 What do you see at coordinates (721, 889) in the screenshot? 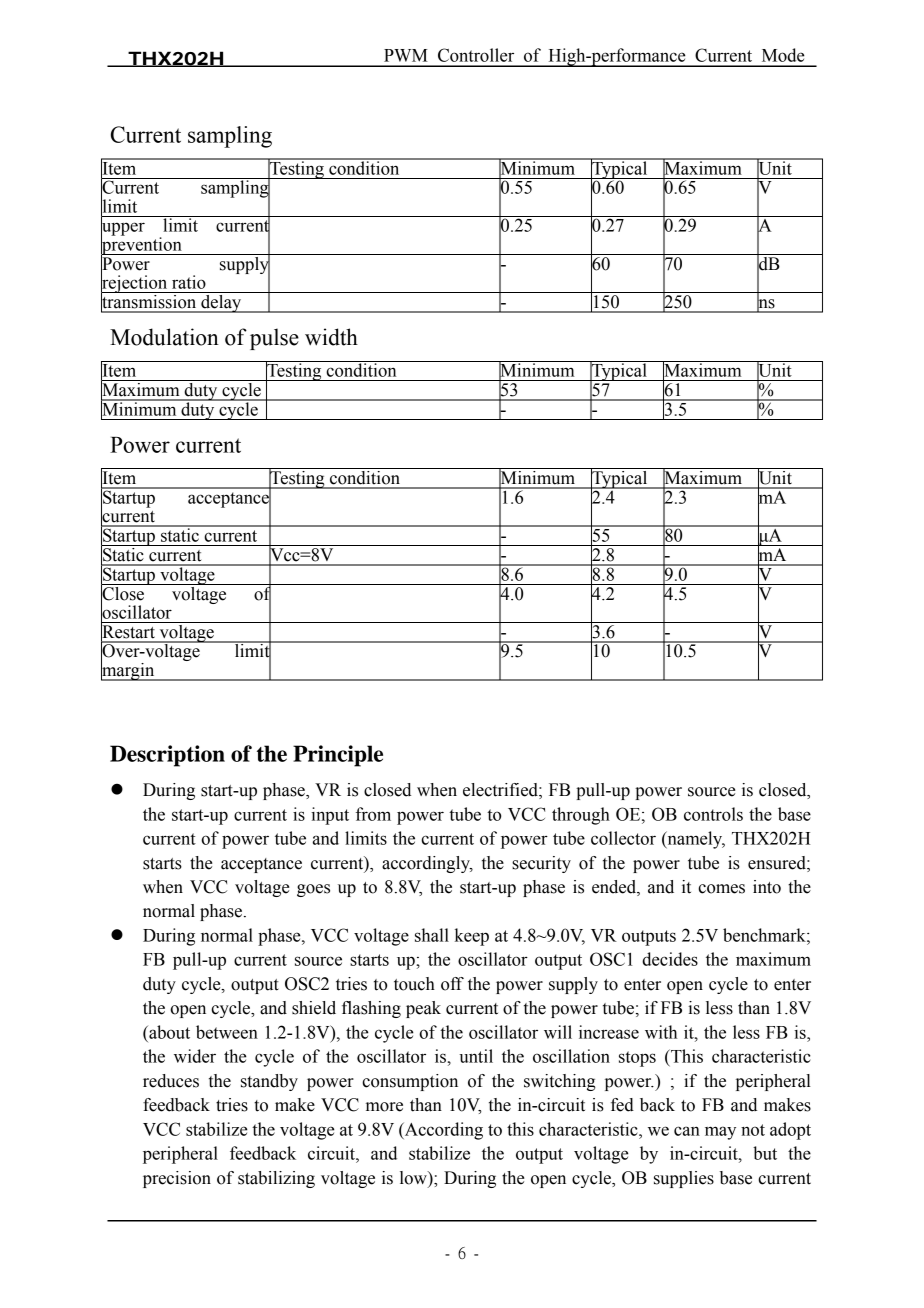
I see `comes` at bounding box center [721, 889].
